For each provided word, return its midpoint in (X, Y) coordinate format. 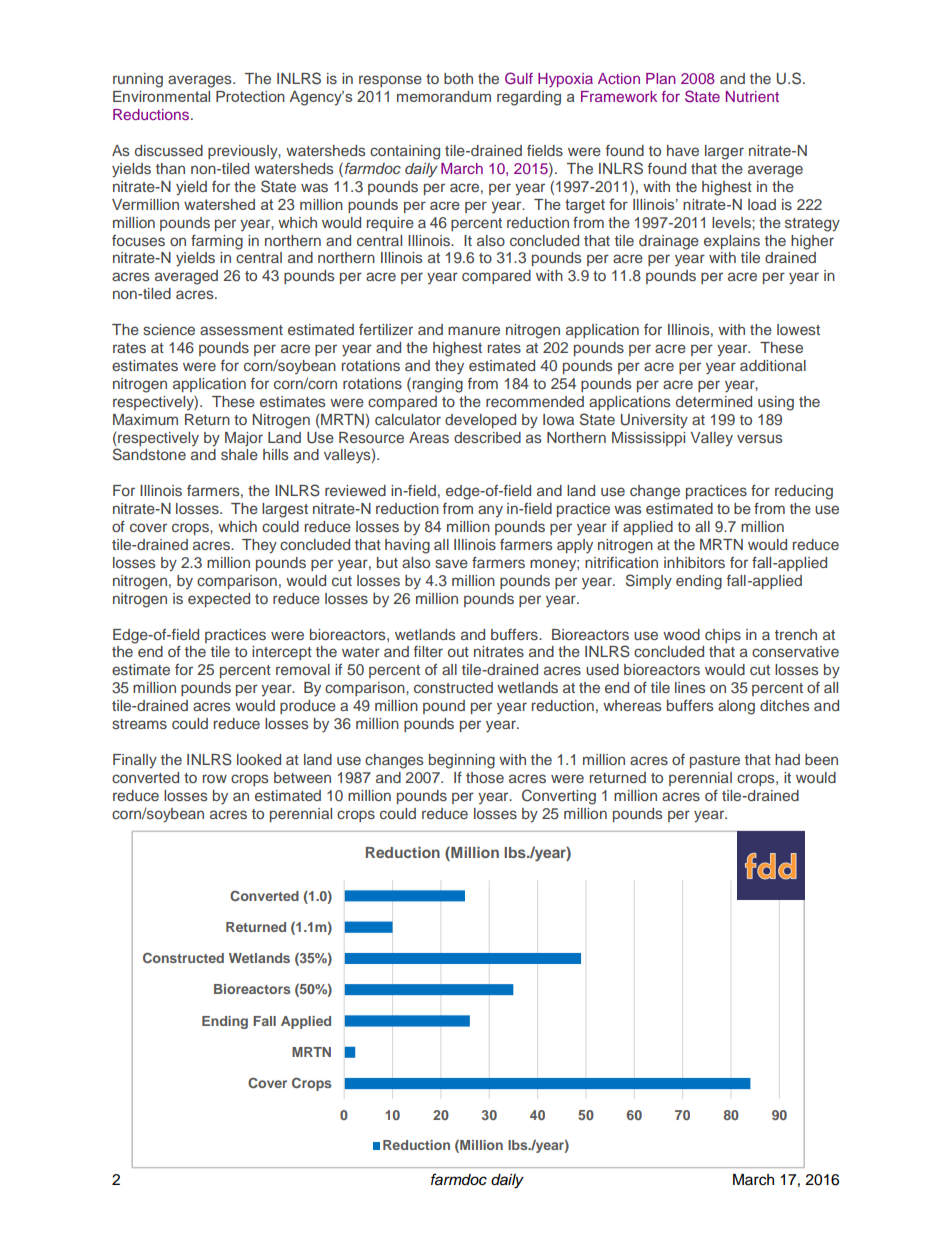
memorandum (444, 96)
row (215, 778)
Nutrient (752, 96)
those (485, 777)
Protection (250, 96)
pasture (715, 761)
